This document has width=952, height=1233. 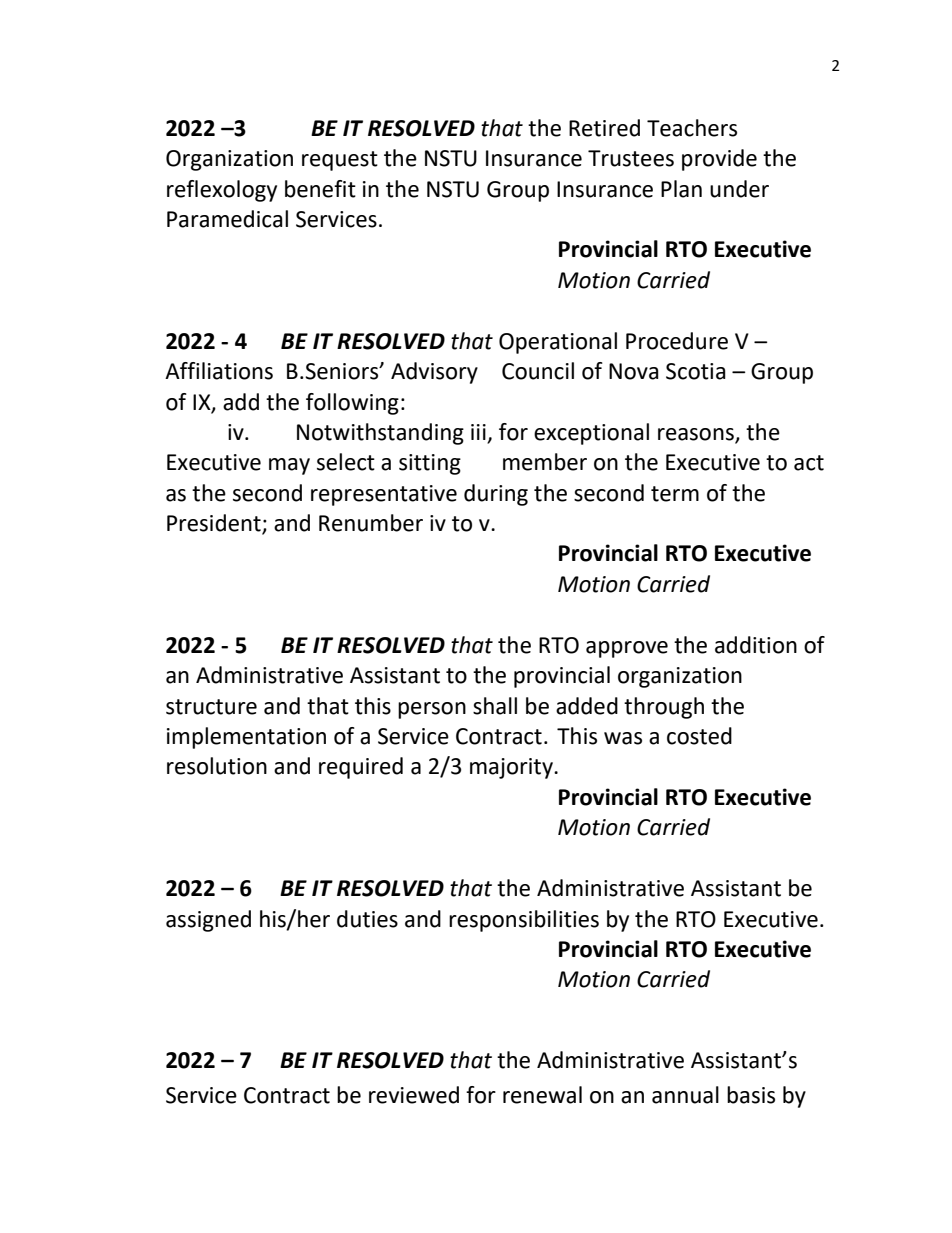 What do you see at coordinates (512, 768) in the document?
I see `majority` at bounding box center [512, 768].
